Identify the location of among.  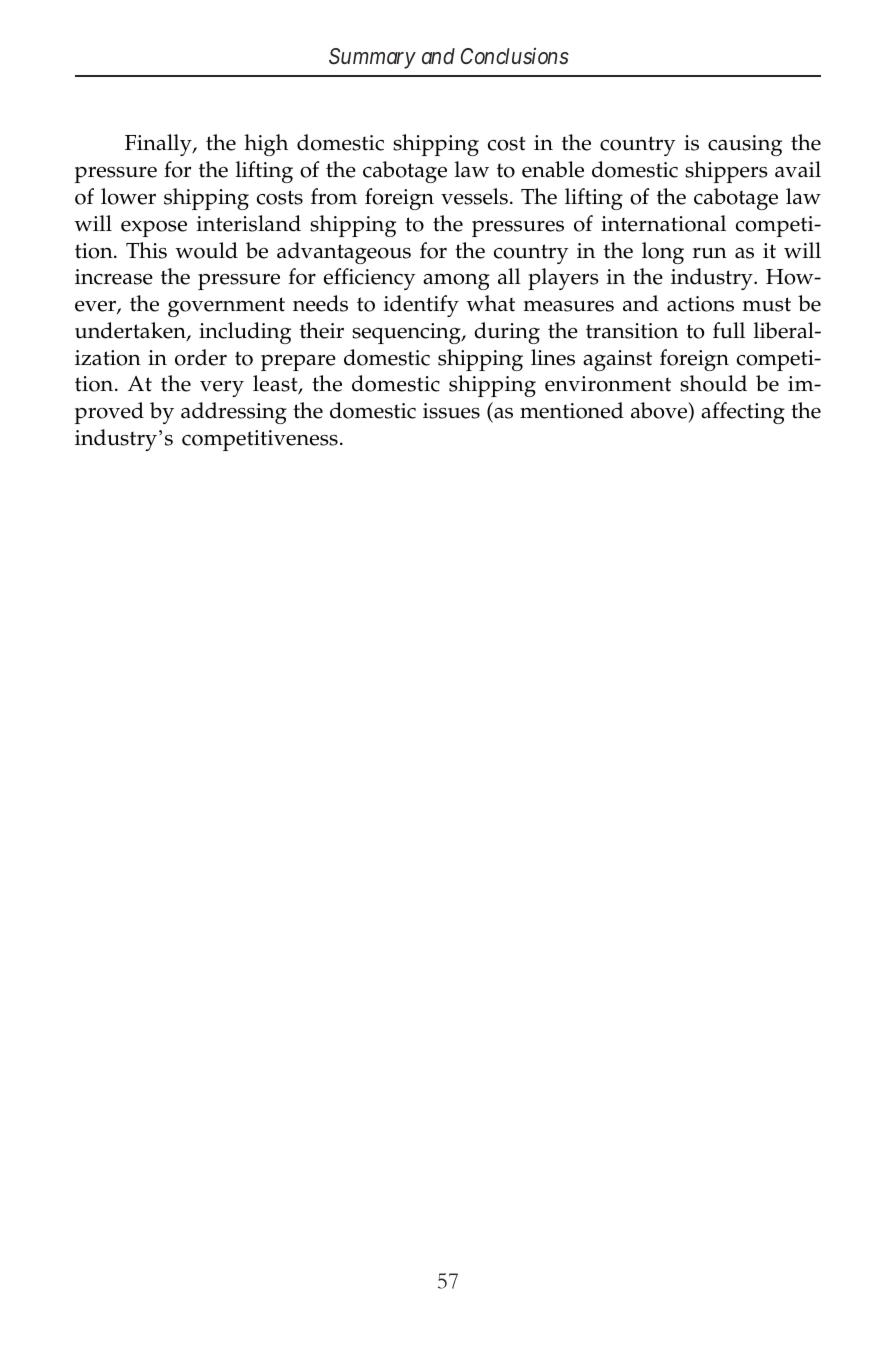
(456, 282).
